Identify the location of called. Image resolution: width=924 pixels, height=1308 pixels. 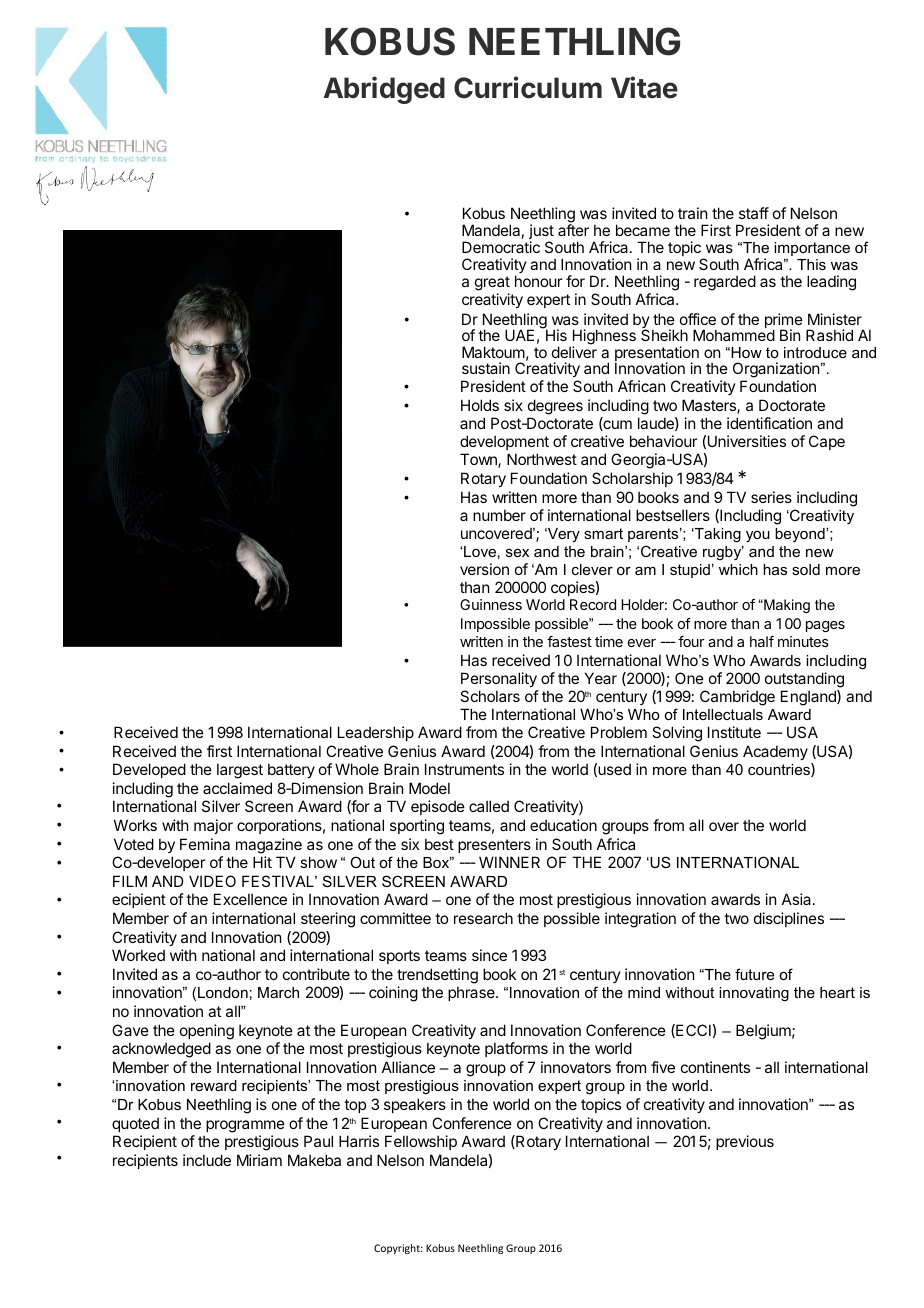
(489, 806).
